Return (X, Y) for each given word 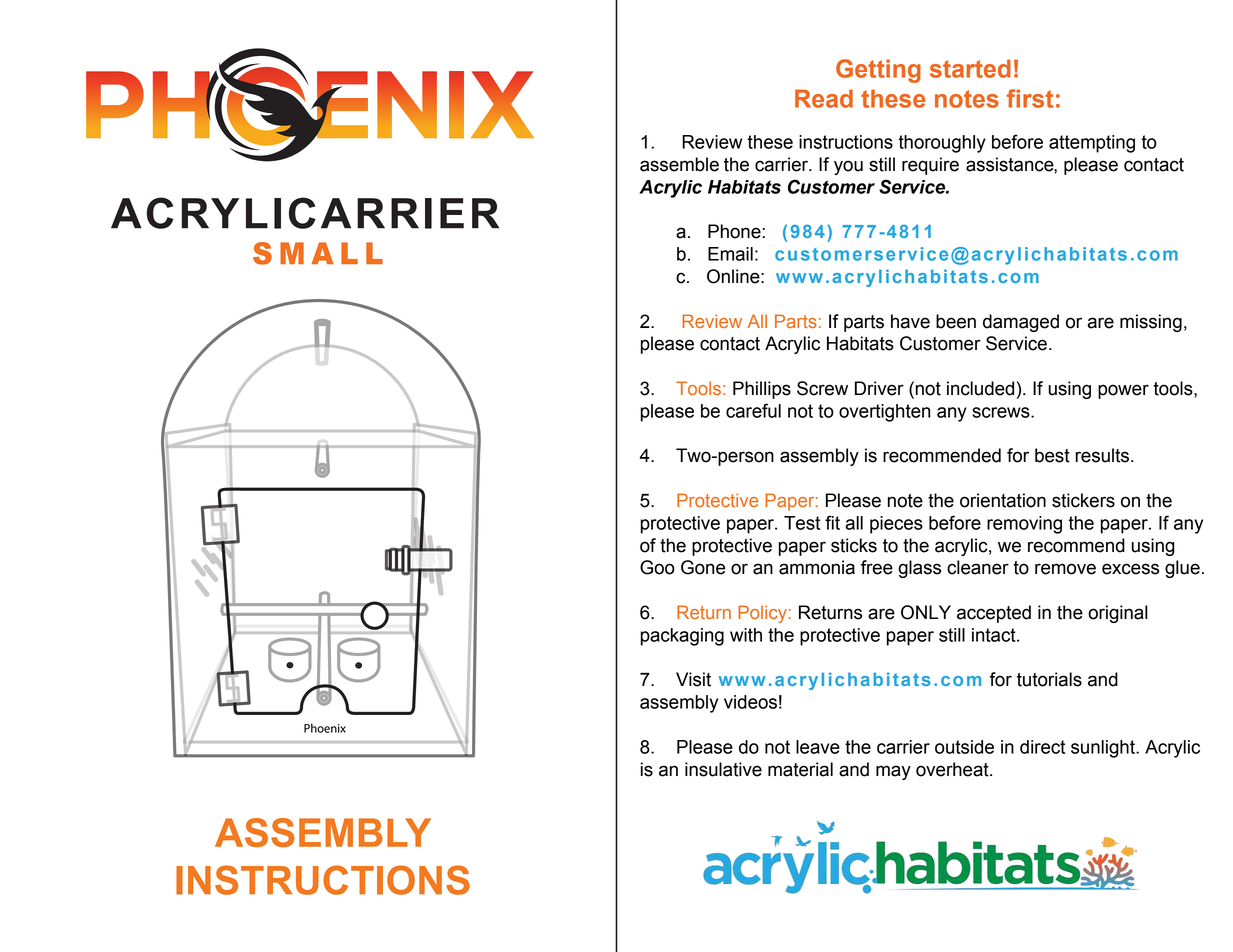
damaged (1021, 323)
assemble (679, 164)
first (1030, 98)
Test (802, 523)
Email (730, 254)
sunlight (1104, 749)
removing (1024, 525)
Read (824, 98)
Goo (657, 567)
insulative (723, 769)
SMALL (318, 253)
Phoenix (325, 728)
